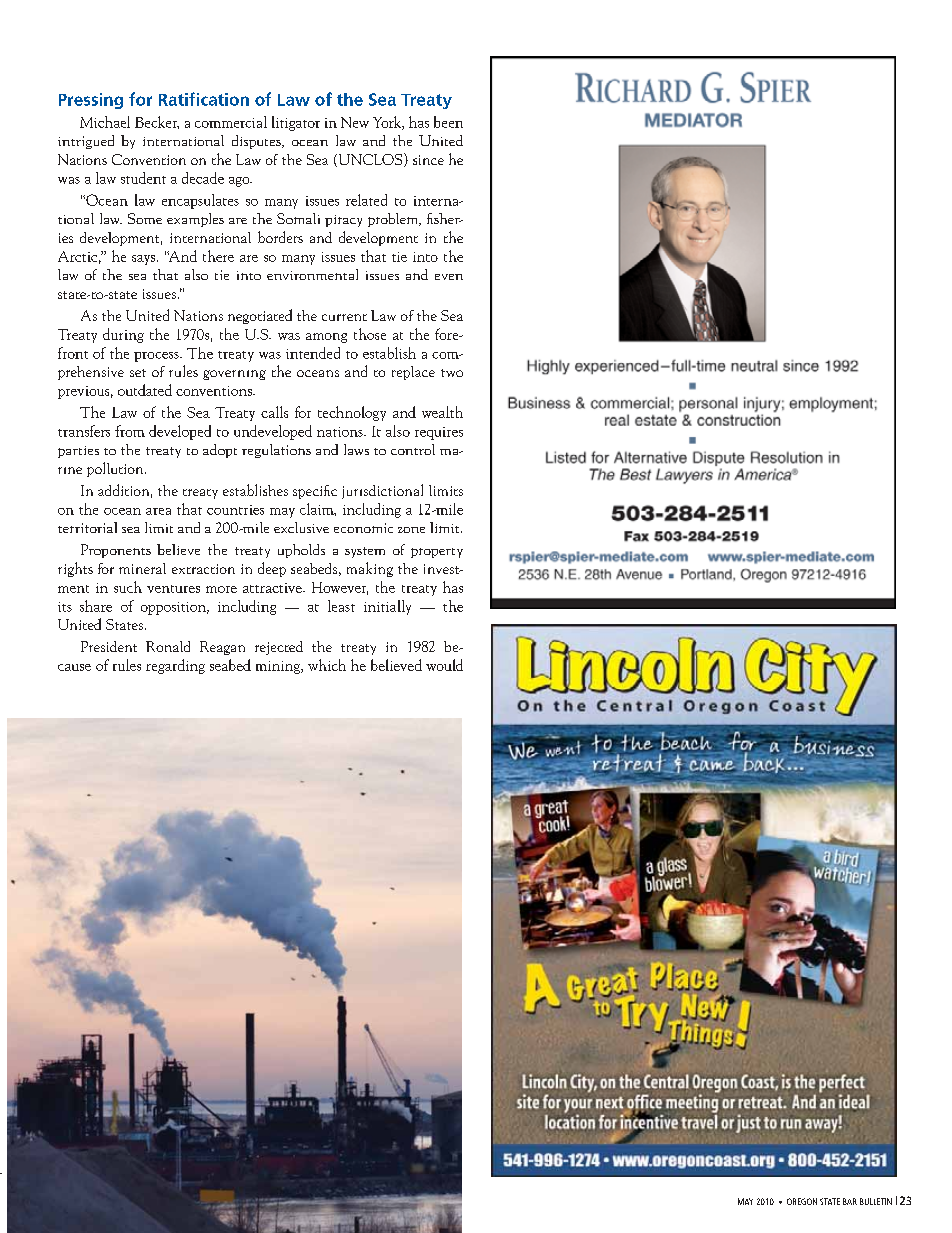  Describe the element at coordinates (444, 665) in the screenshot. I see `would` at that location.
